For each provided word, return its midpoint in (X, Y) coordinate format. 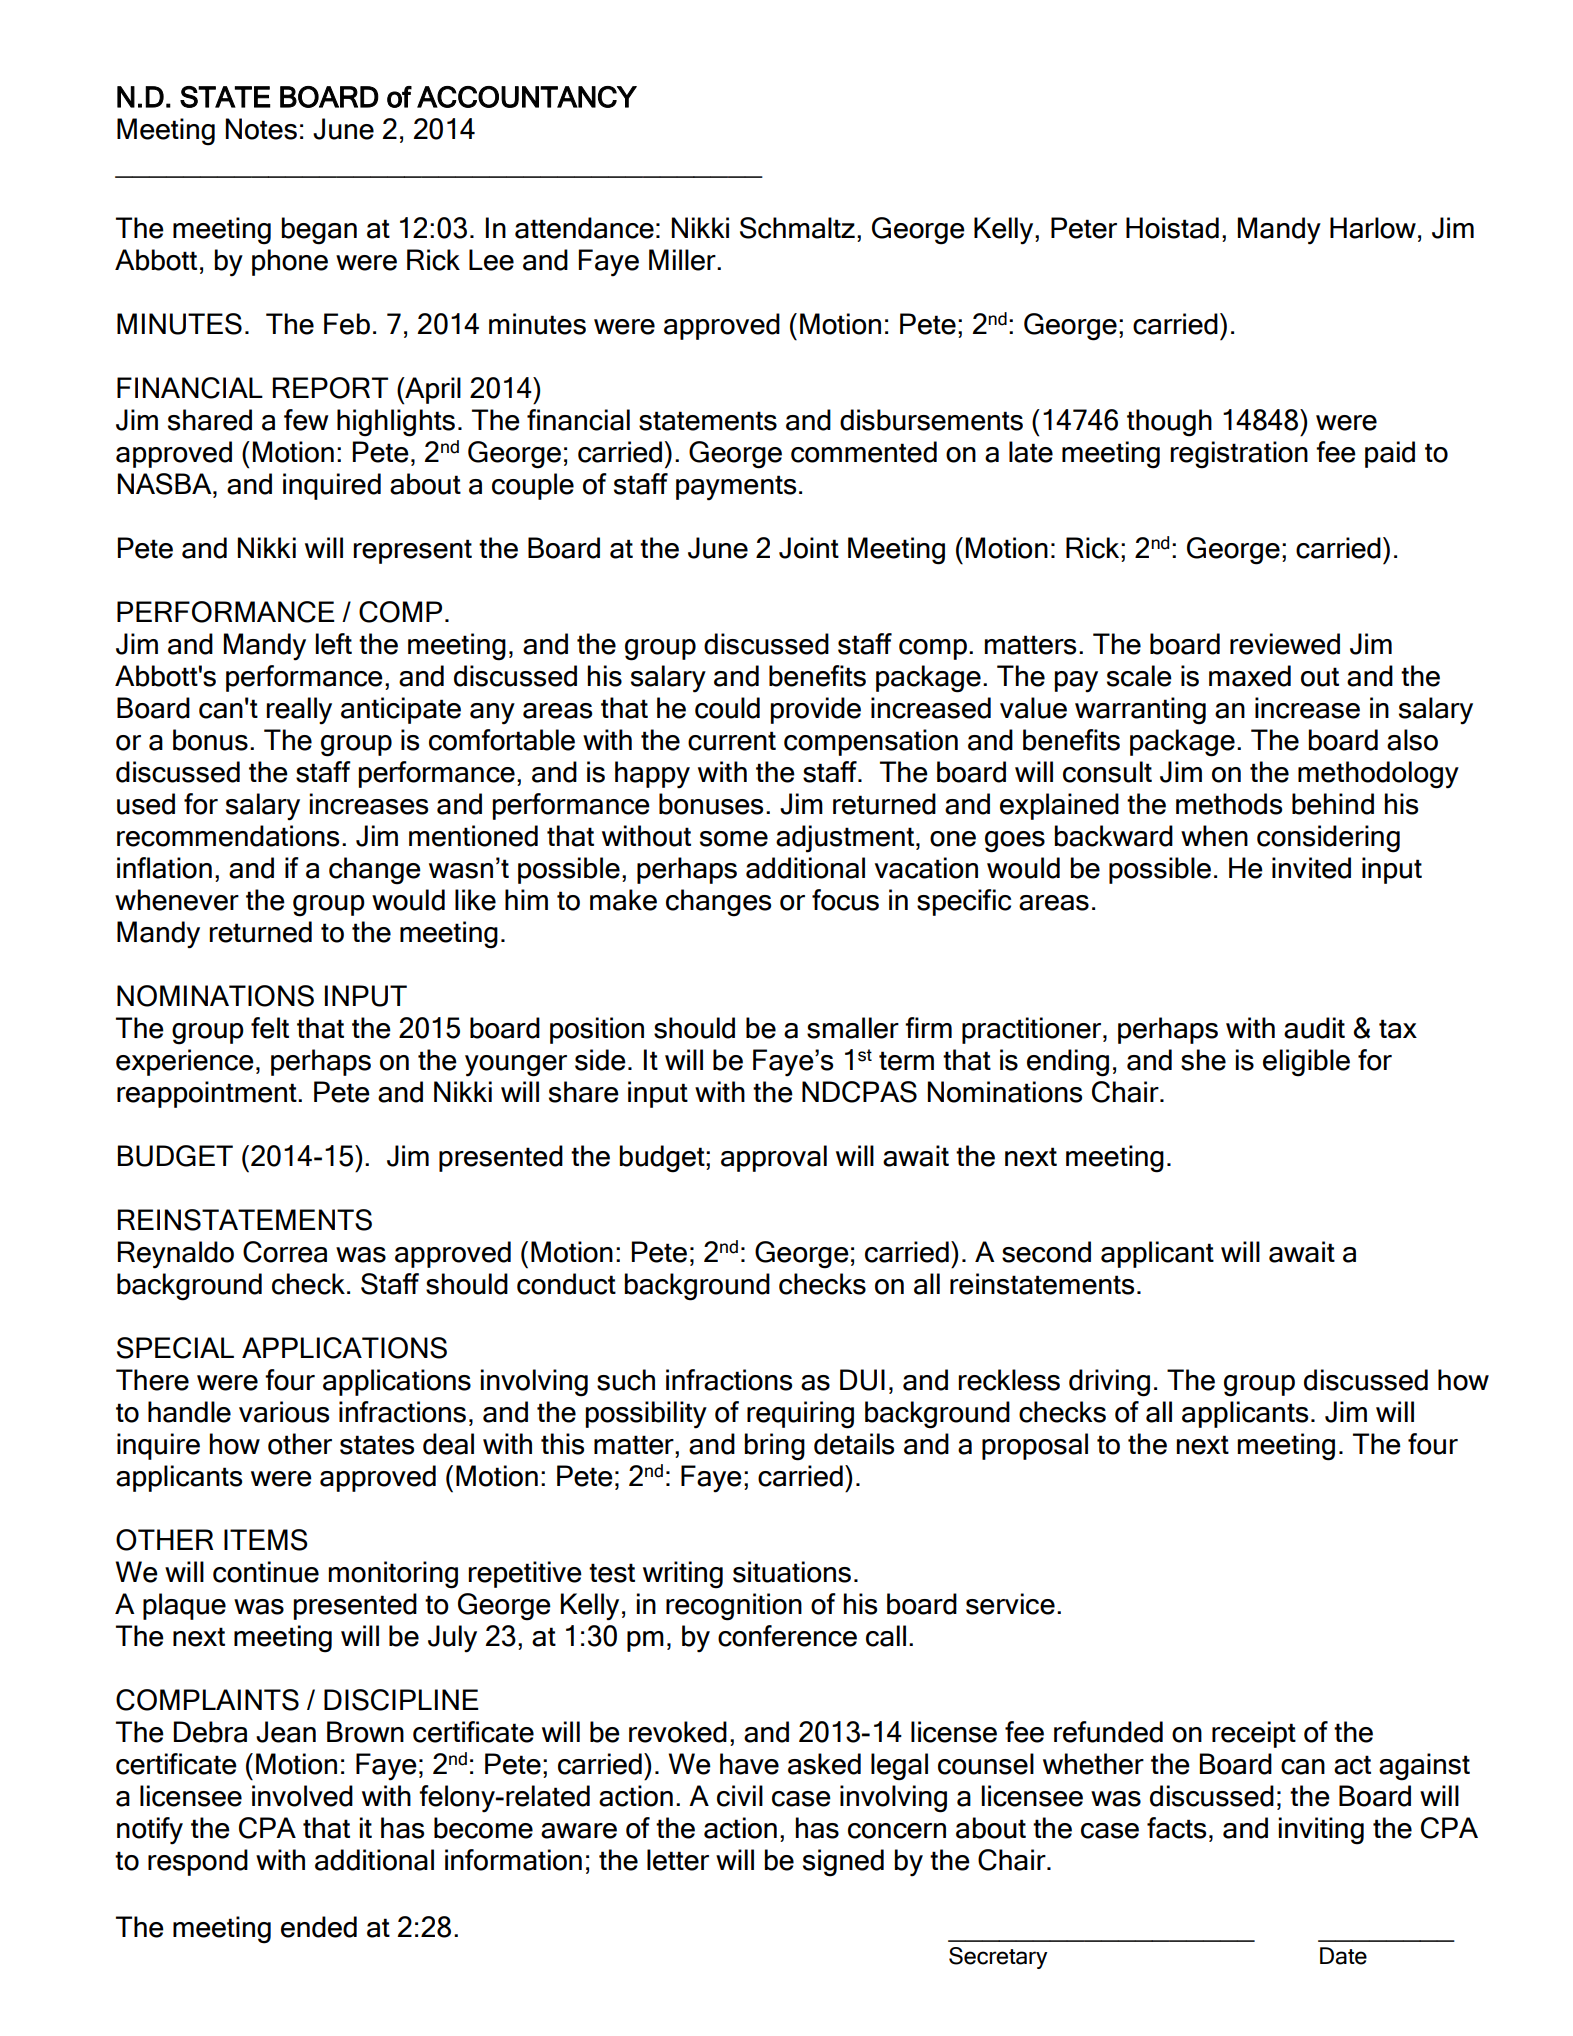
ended (319, 1927)
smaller (853, 1028)
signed (843, 1863)
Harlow (1373, 228)
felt (270, 1028)
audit (1314, 1028)
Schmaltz (797, 228)
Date (1343, 1956)
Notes (261, 129)
